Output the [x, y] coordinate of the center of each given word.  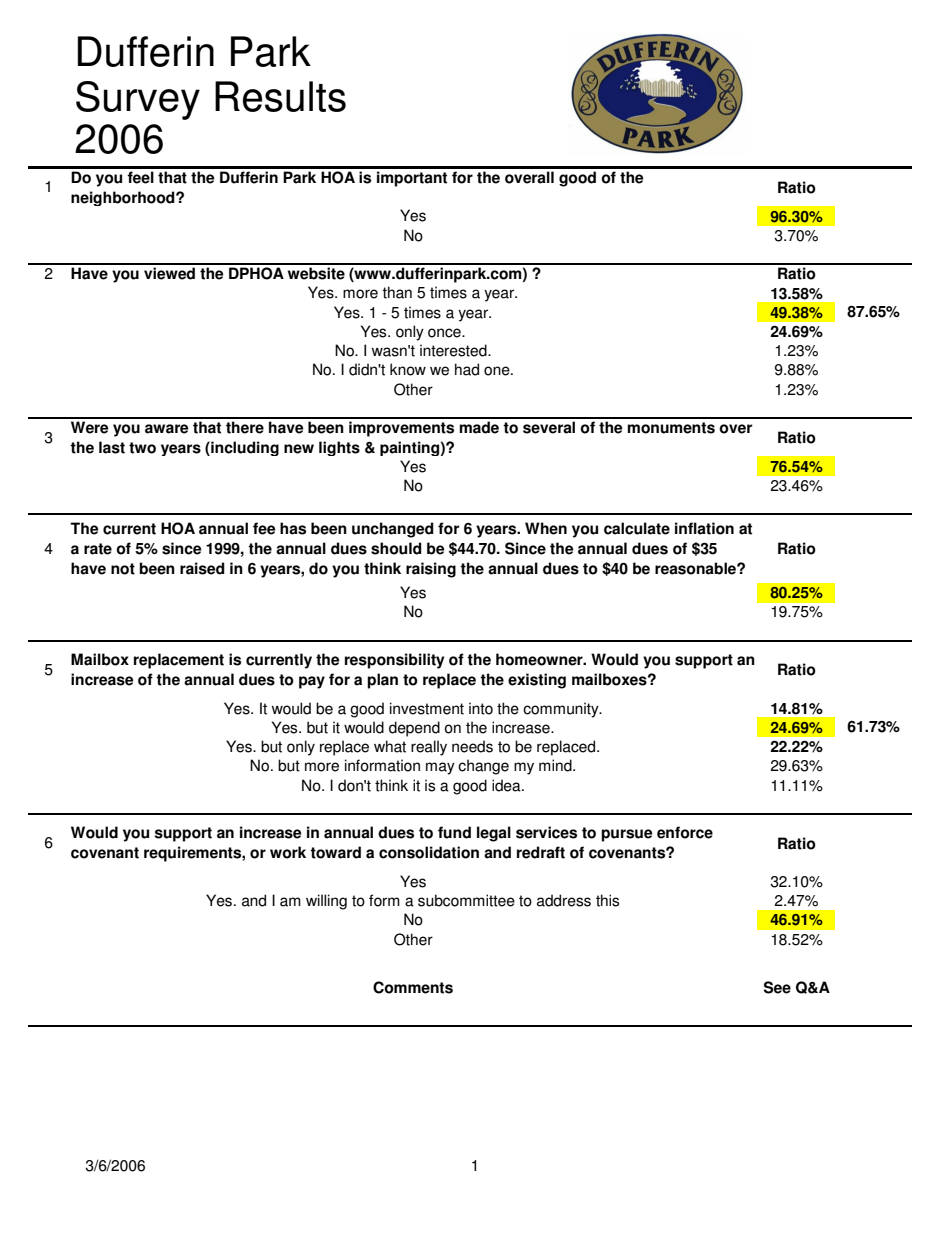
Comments [413, 987]
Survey [138, 100]
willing [326, 902]
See [777, 987]
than [397, 292]
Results [280, 96]
